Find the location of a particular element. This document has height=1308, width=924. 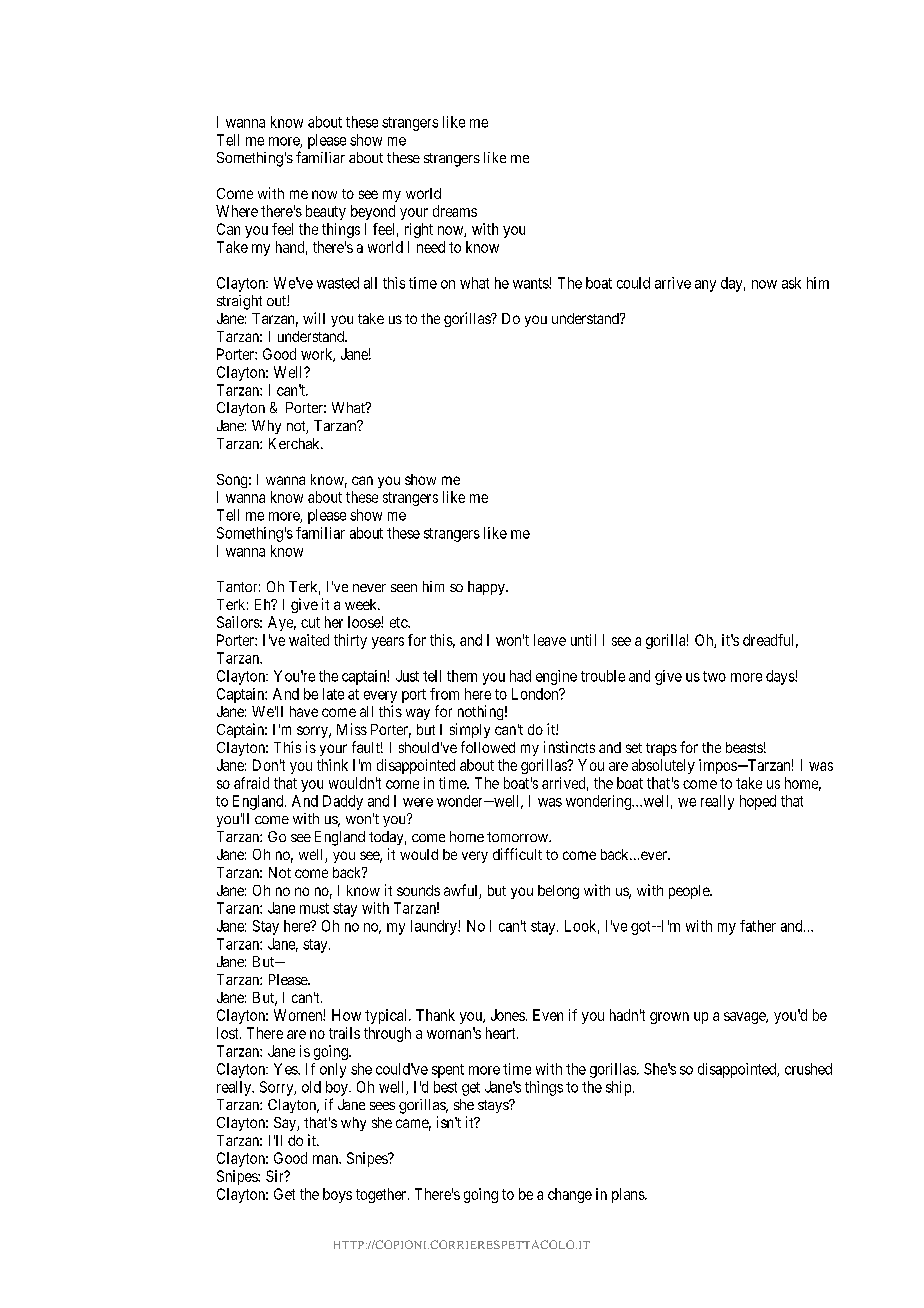

London is located at coordinates (536, 694).
